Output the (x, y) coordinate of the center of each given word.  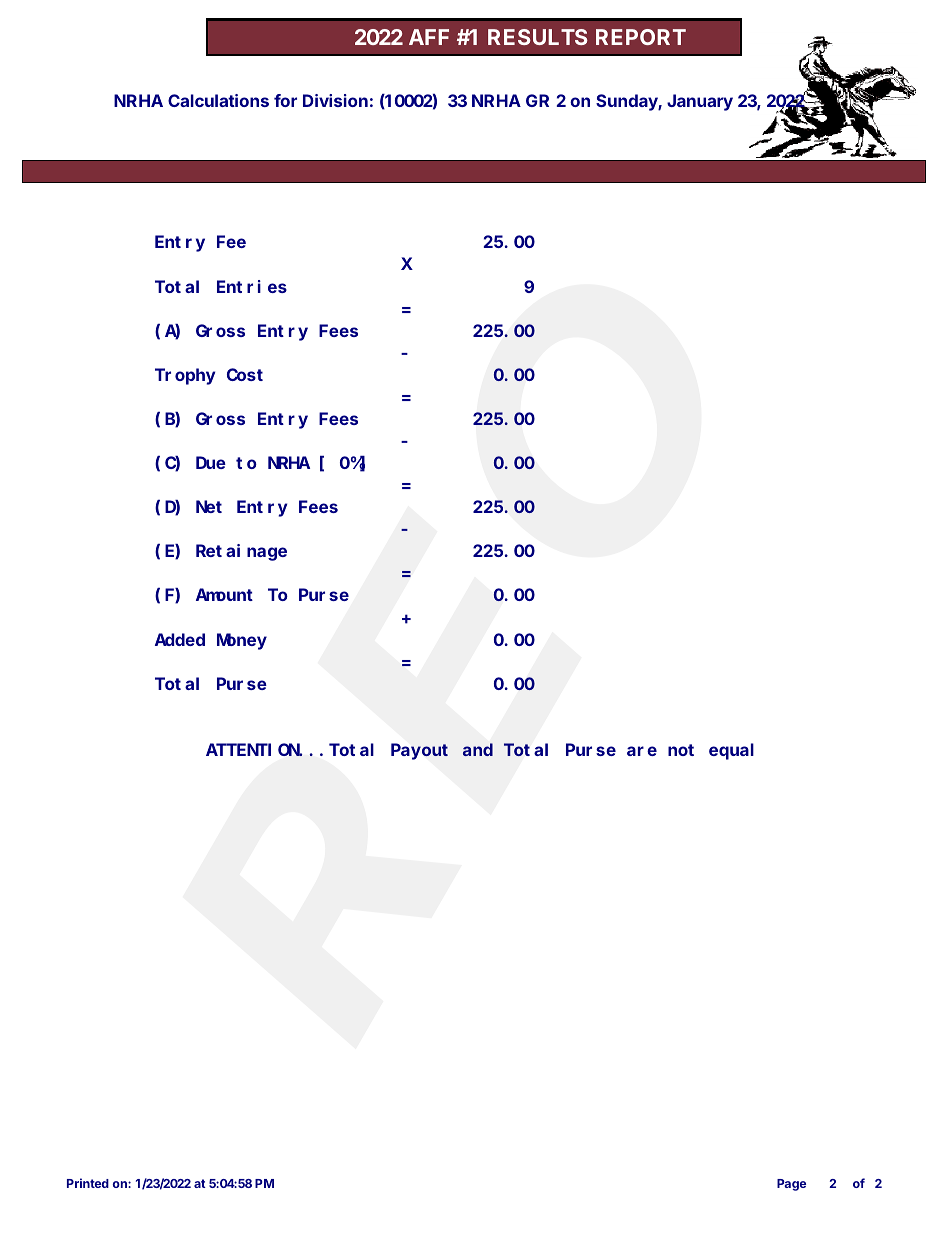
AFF (429, 37)
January (700, 102)
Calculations (218, 100)
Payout (419, 752)
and (478, 749)
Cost (245, 375)
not (681, 750)
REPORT (641, 37)
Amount (224, 595)
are (642, 751)
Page (791, 1185)
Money (242, 642)
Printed (88, 1183)
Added (180, 639)
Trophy (185, 376)
